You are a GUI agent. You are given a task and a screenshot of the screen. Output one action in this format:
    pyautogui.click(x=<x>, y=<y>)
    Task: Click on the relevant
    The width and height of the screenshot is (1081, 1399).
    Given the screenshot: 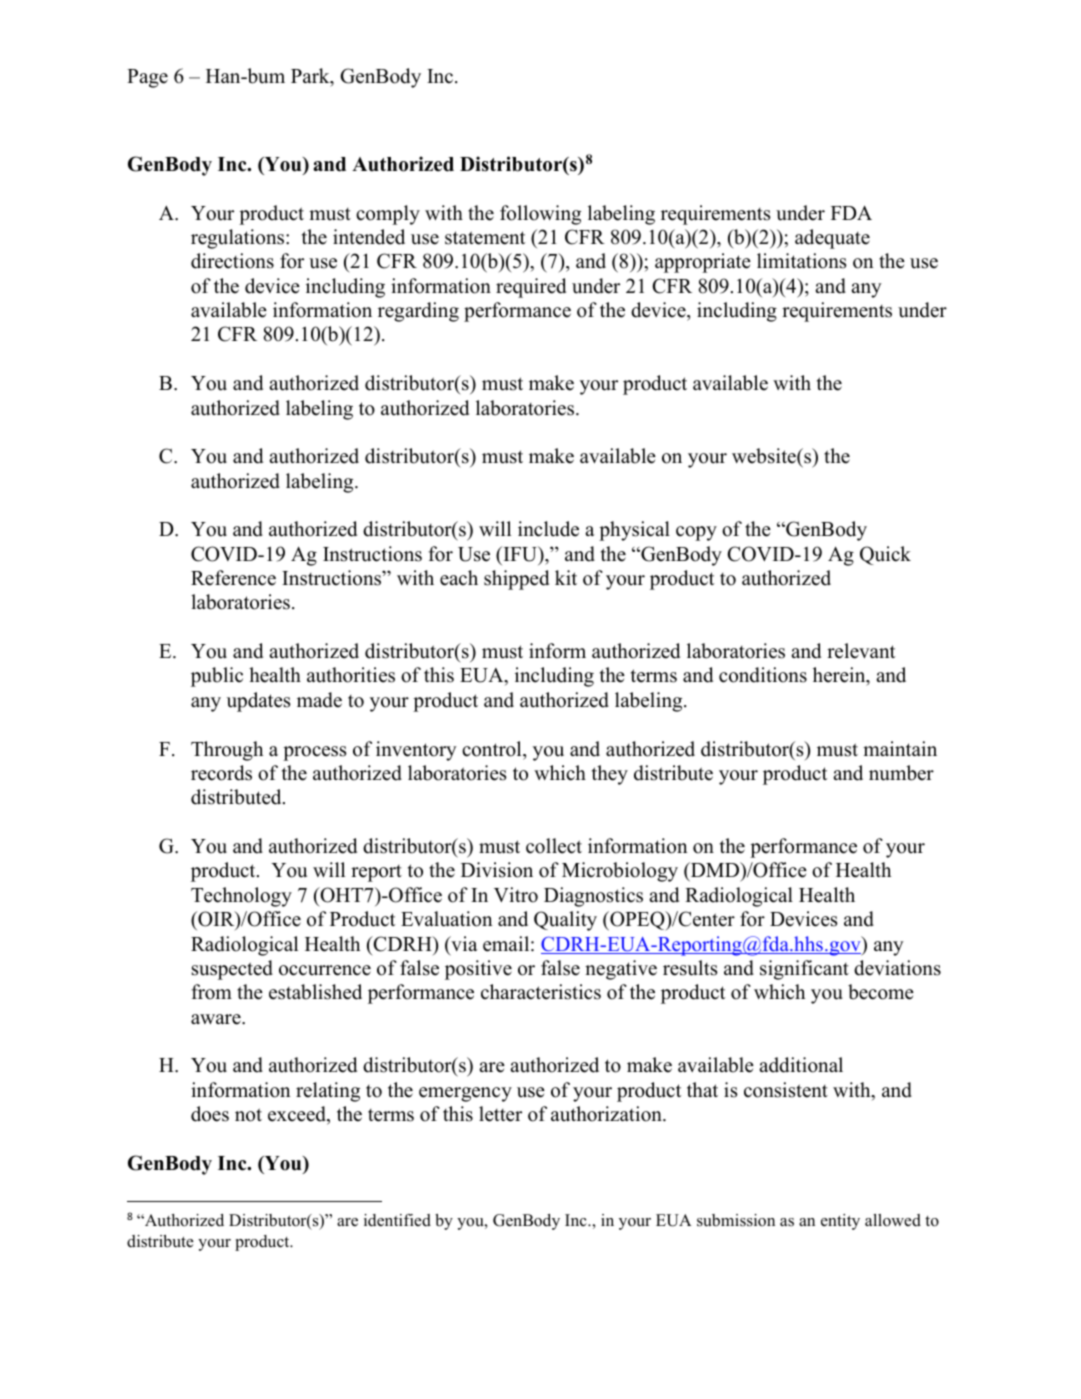 What is the action you would take?
    pyautogui.click(x=861, y=651)
